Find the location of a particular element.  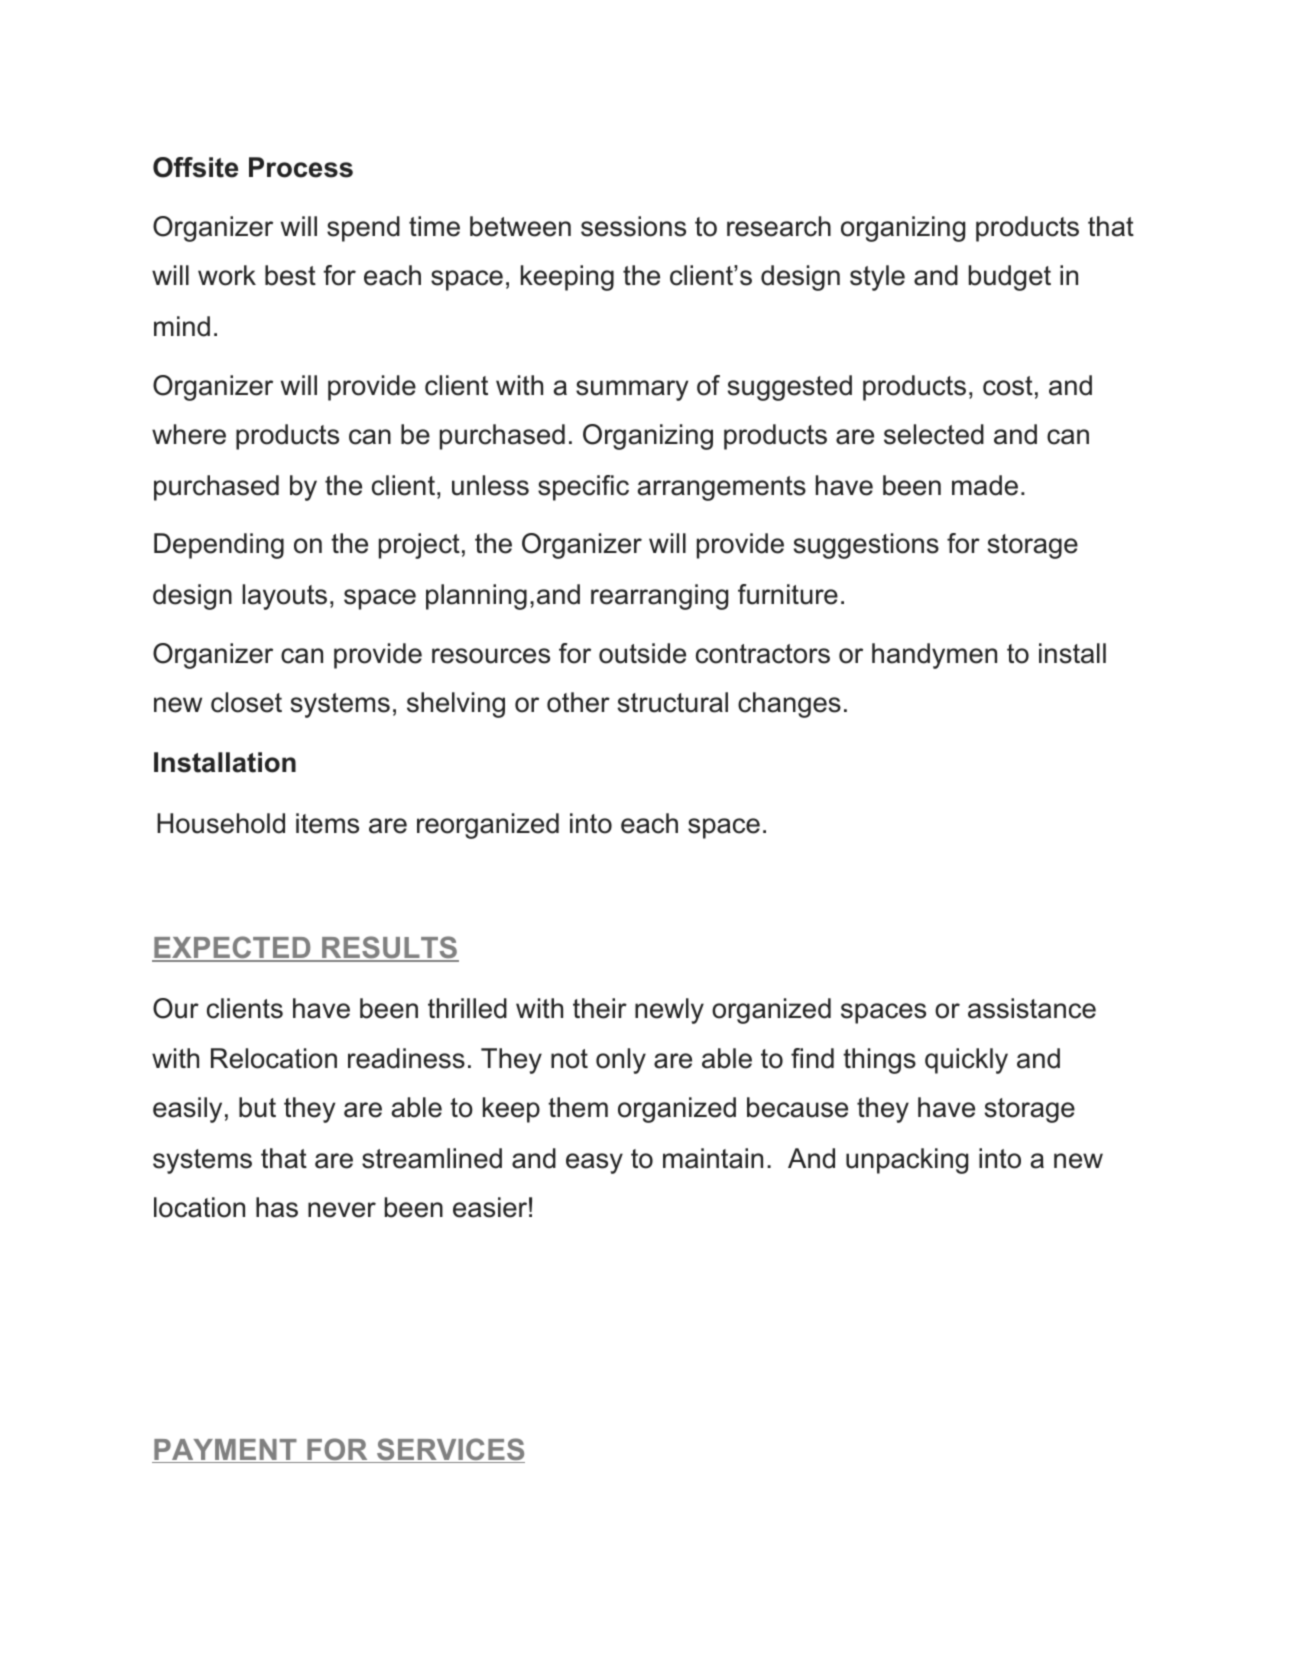

sessions is located at coordinates (633, 226).
